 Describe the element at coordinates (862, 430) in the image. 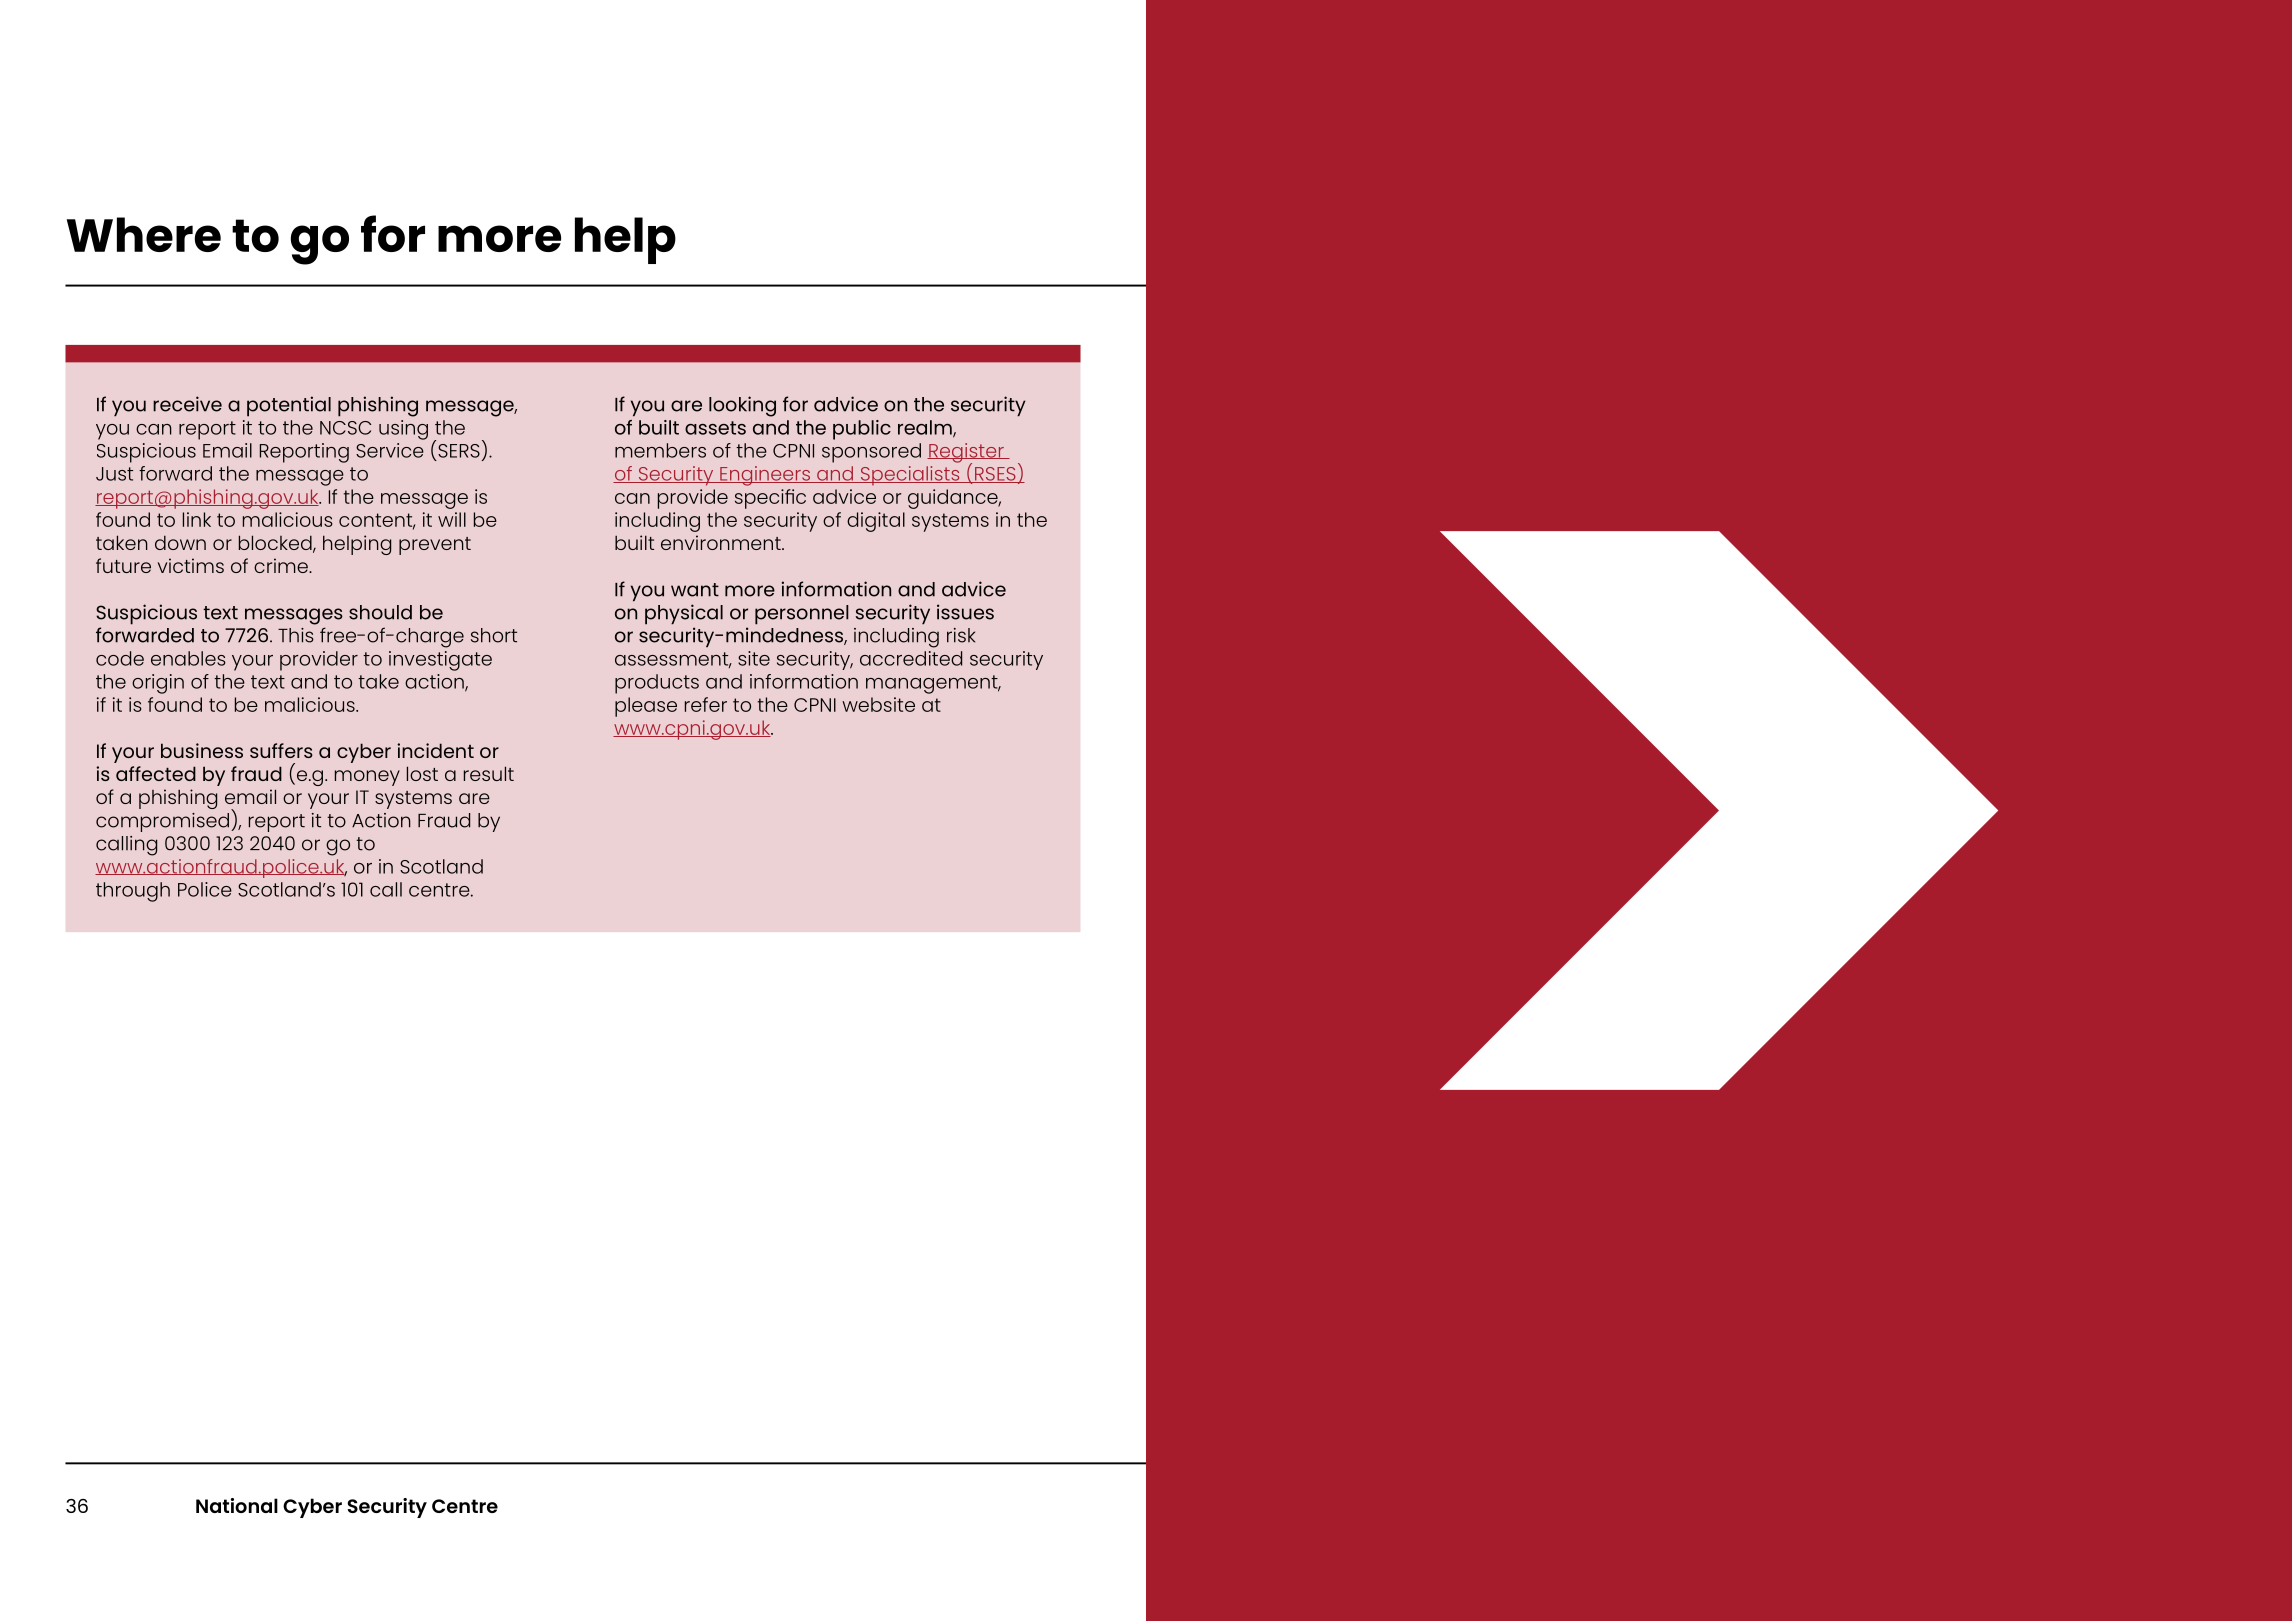

I see `public` at that location.
